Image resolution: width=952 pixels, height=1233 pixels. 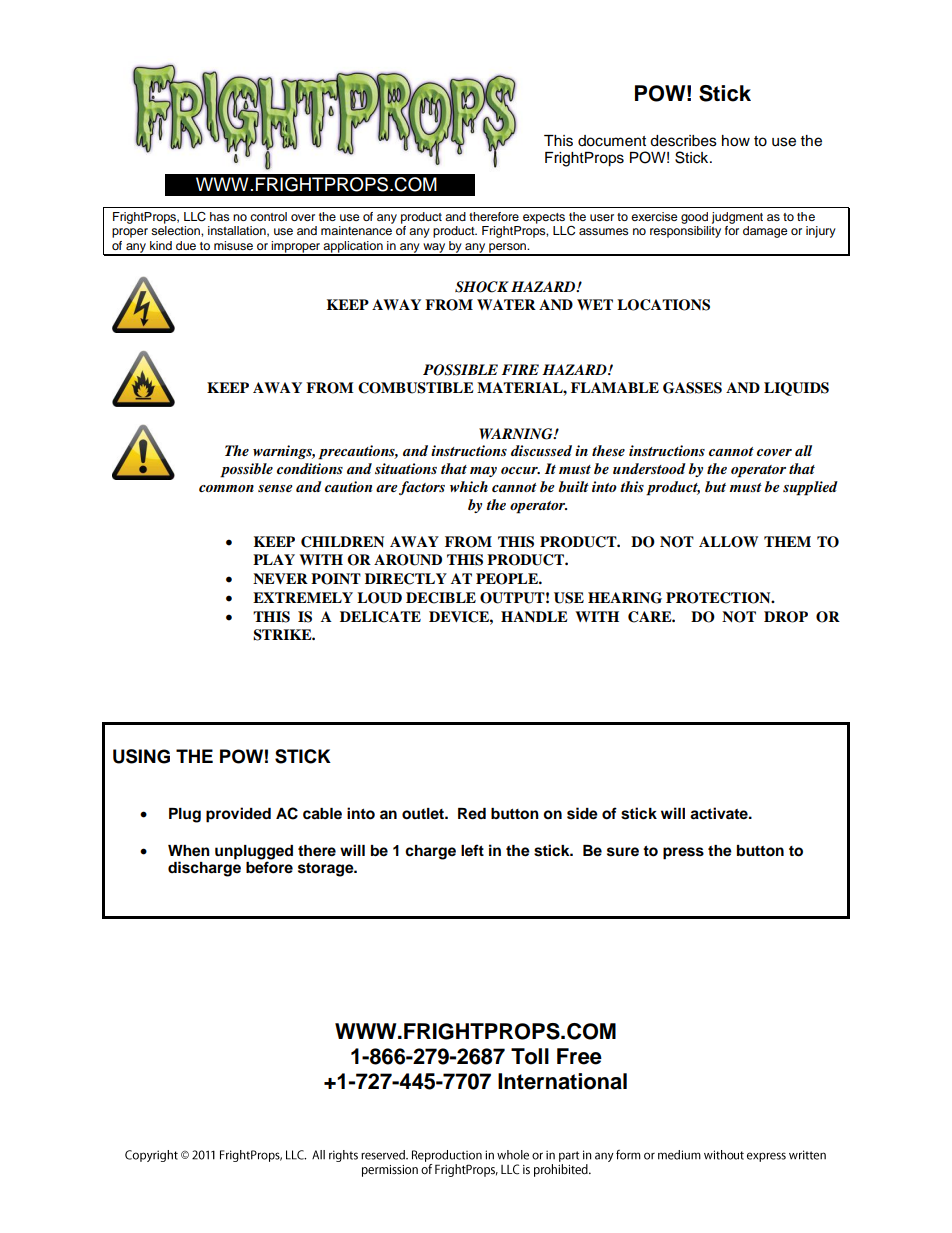 I want to click on FIRE, so click(x=520, y=369).
